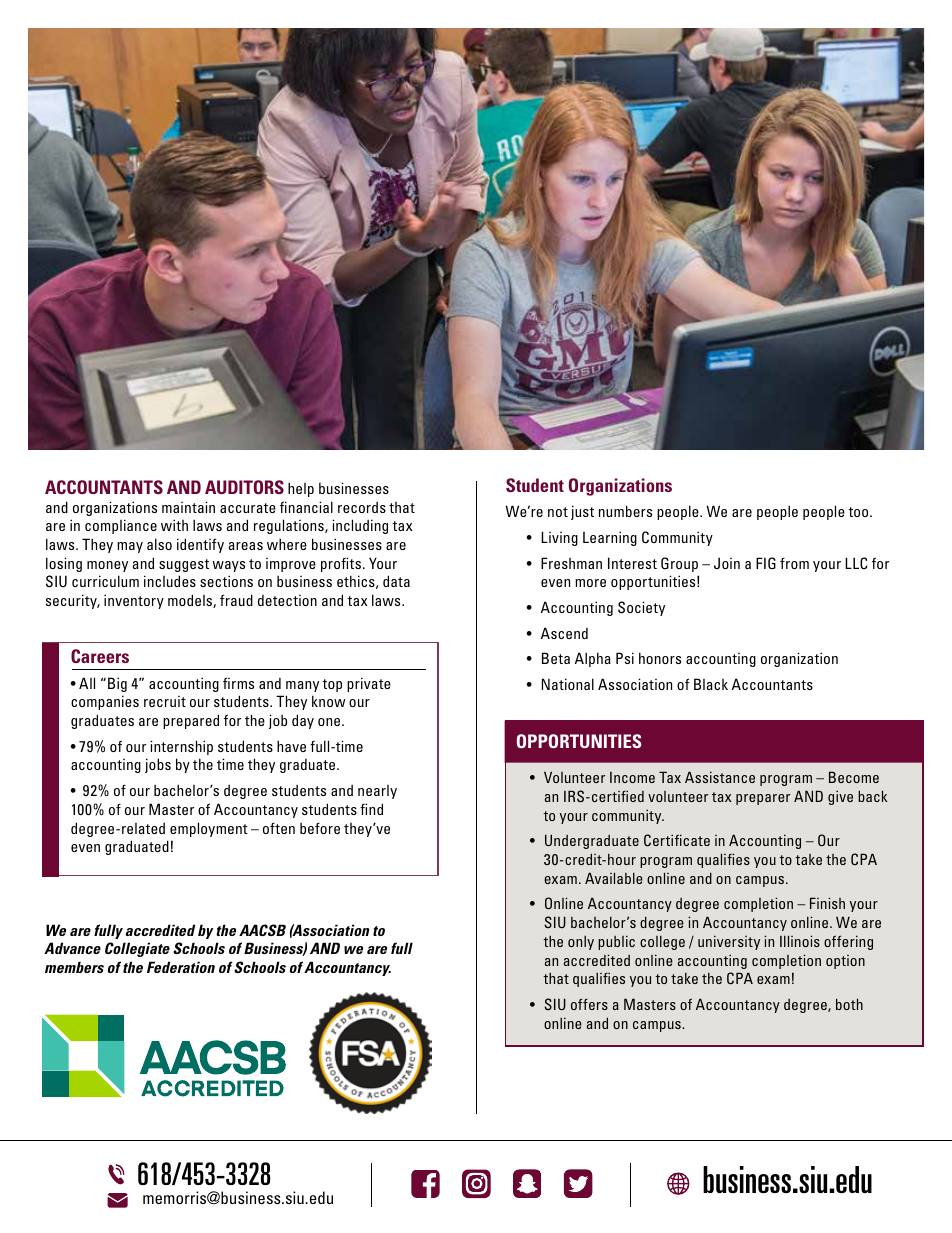 The width and height of the document is (952, 1233). I want to click on not, so click(558, 512).
